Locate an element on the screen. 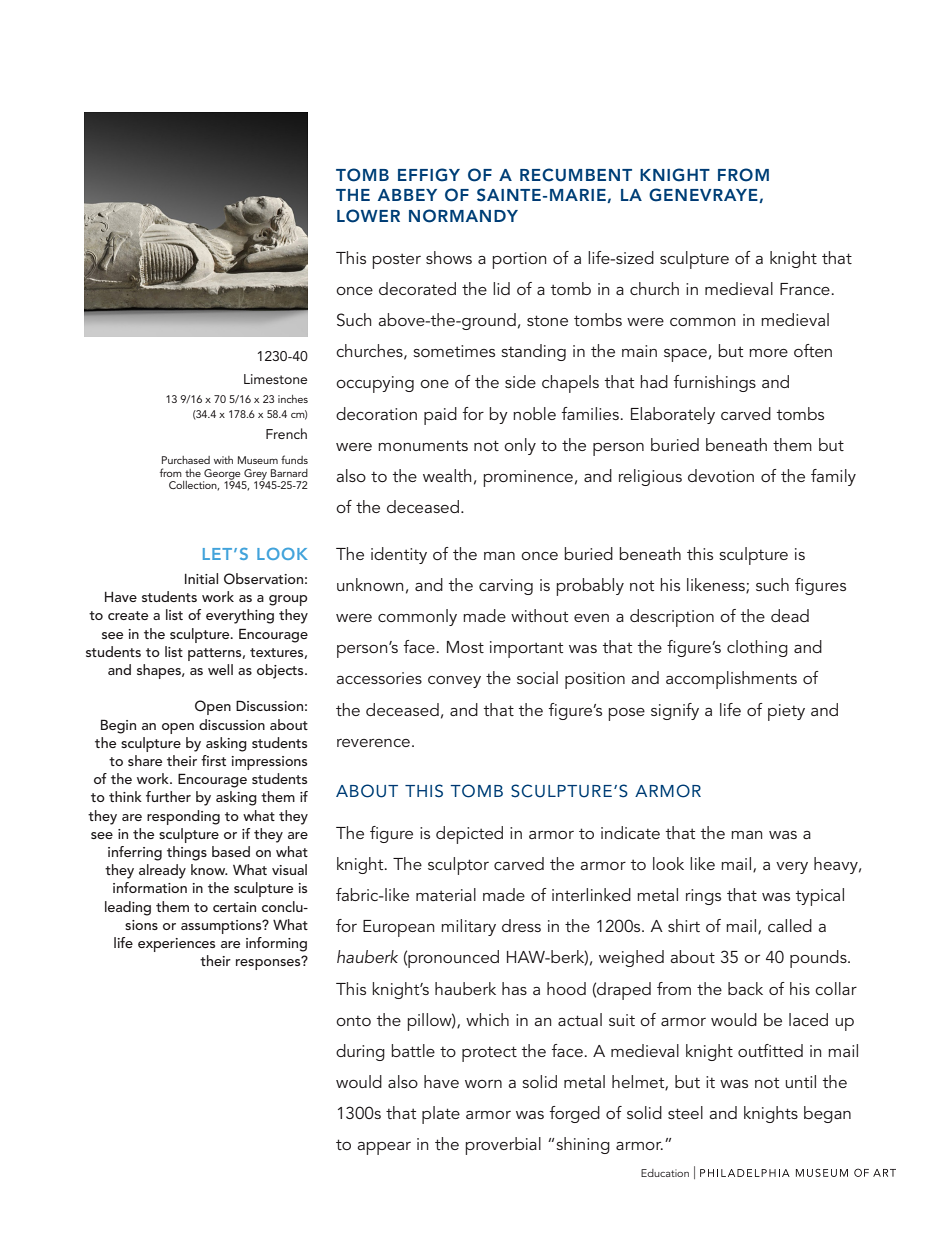 This screenshot has height=1233, width=952. LOWER is located at coordinates (368, 216).
